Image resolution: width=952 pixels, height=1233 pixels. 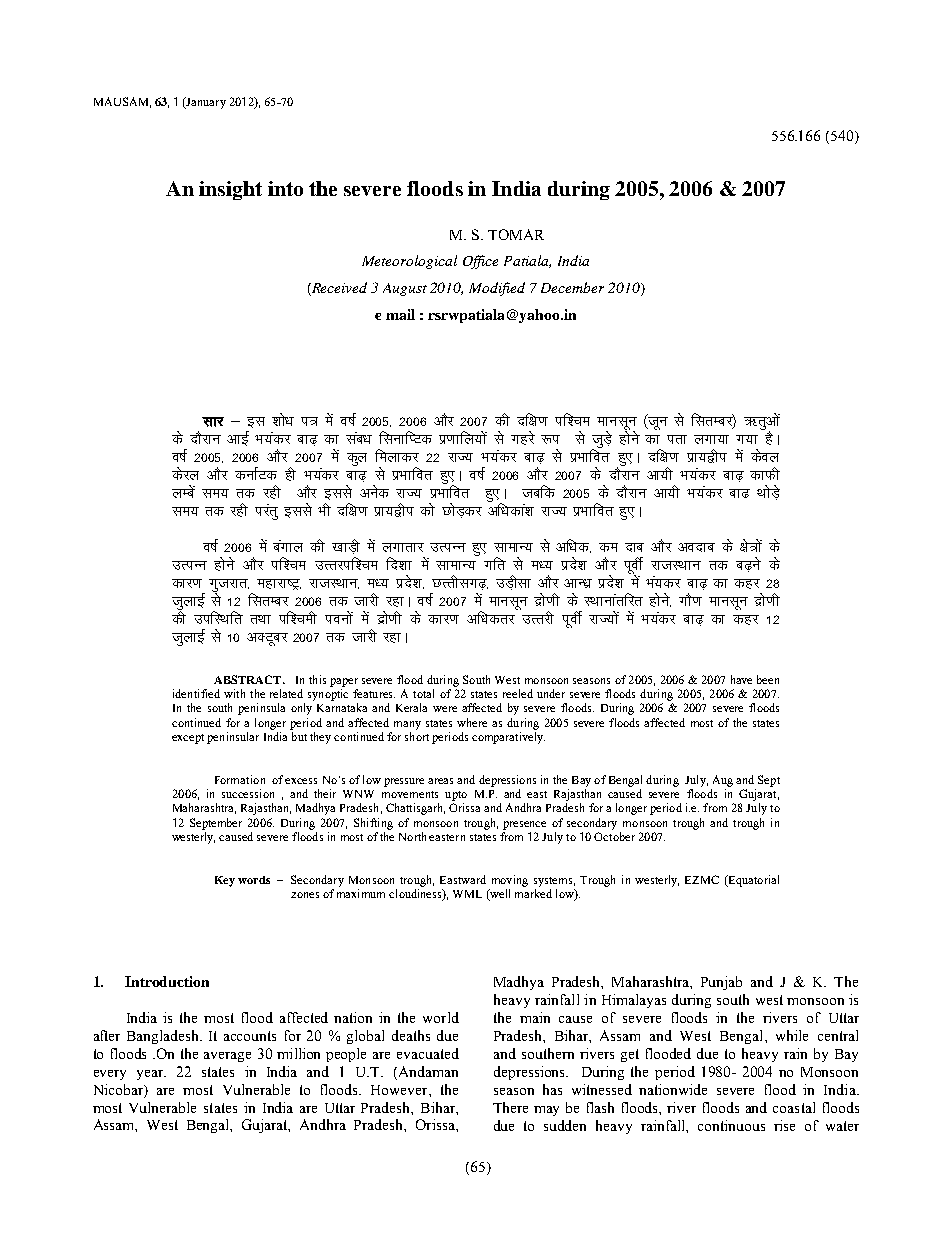 What do you see at coordinates (151, 1075) in the screenshot?
I see `year` at bounding box center [151, 1075].
